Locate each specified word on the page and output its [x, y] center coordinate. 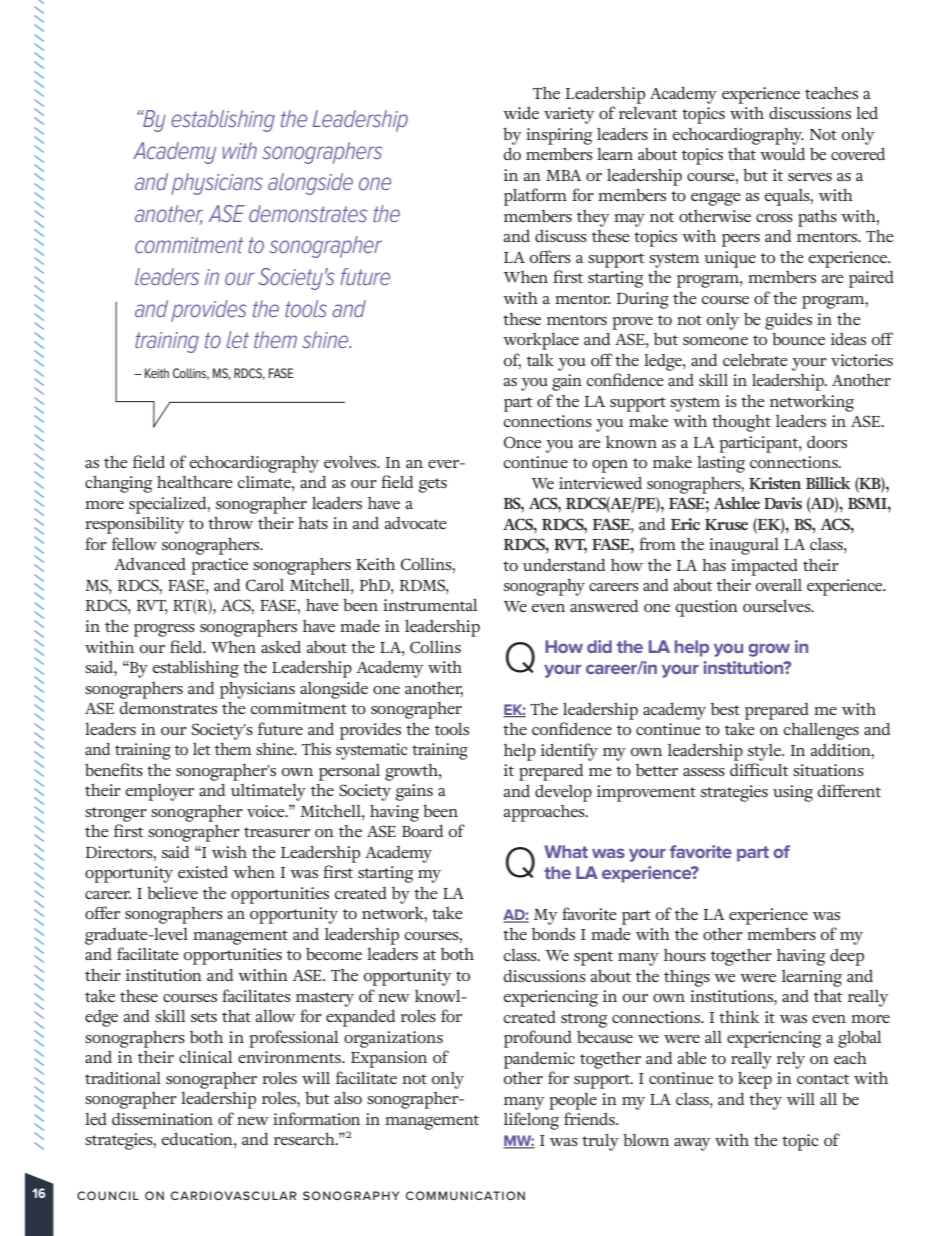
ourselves [778, 605]
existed [203, 872]
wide [521, 113]
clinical [206, 1056]
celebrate [755, 359]
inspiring [559, 136]
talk [540, 360]
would [782, 153]
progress [164, 630]
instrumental [430, 604]
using [793, 793]
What [566, 851]
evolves [351, 461]
